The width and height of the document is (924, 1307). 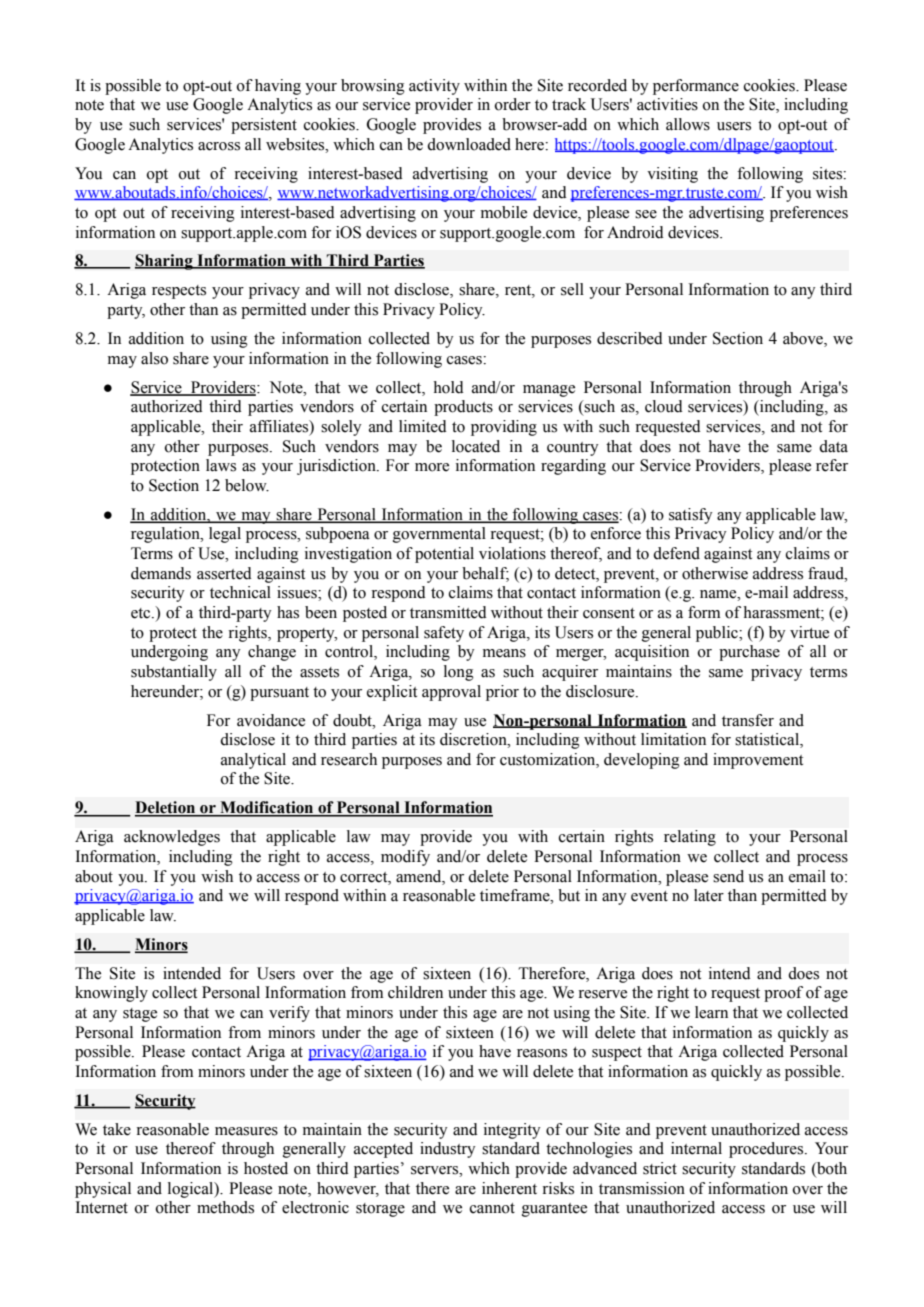 I want to click on acknowledges, so click(x=172, y=838).
